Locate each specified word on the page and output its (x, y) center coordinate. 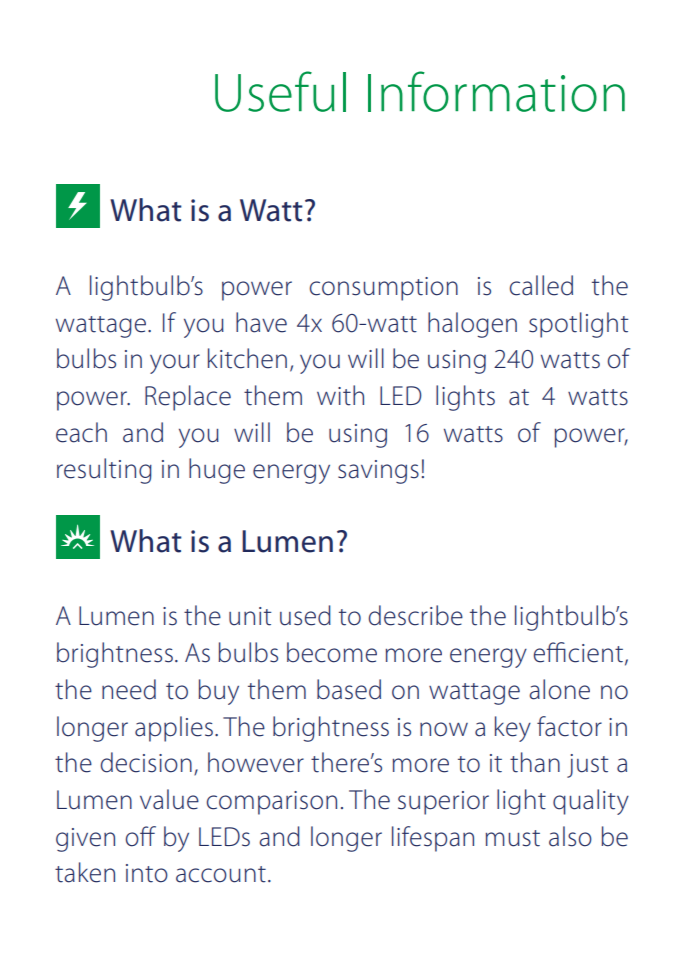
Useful (280, 91)
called (541, 285)
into (147, 873)
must (512, 838)
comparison (271, 803)
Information (496, 91)
